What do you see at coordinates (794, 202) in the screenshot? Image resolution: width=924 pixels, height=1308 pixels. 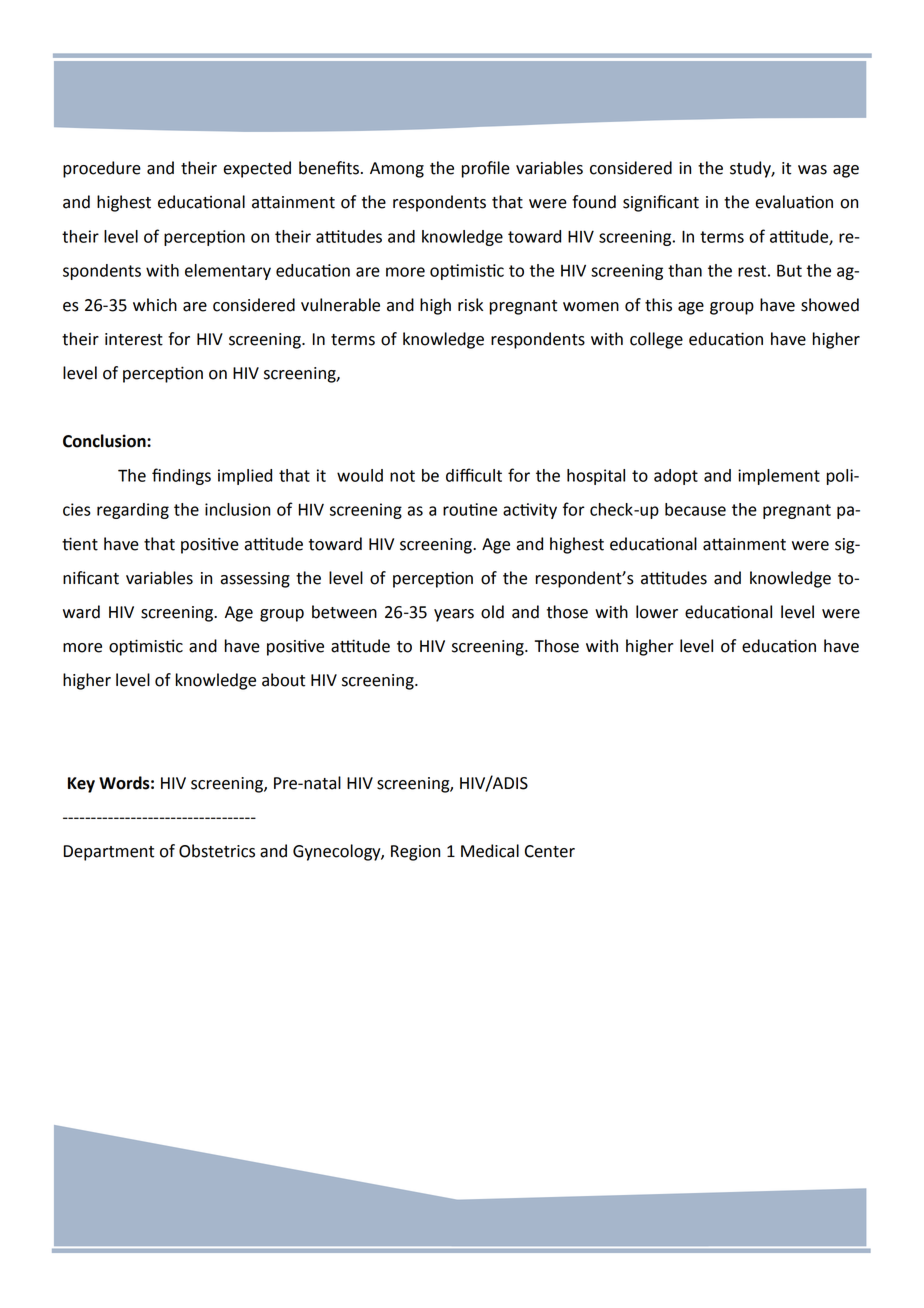 I see `evaluation` at bounding box center [794, 202].
